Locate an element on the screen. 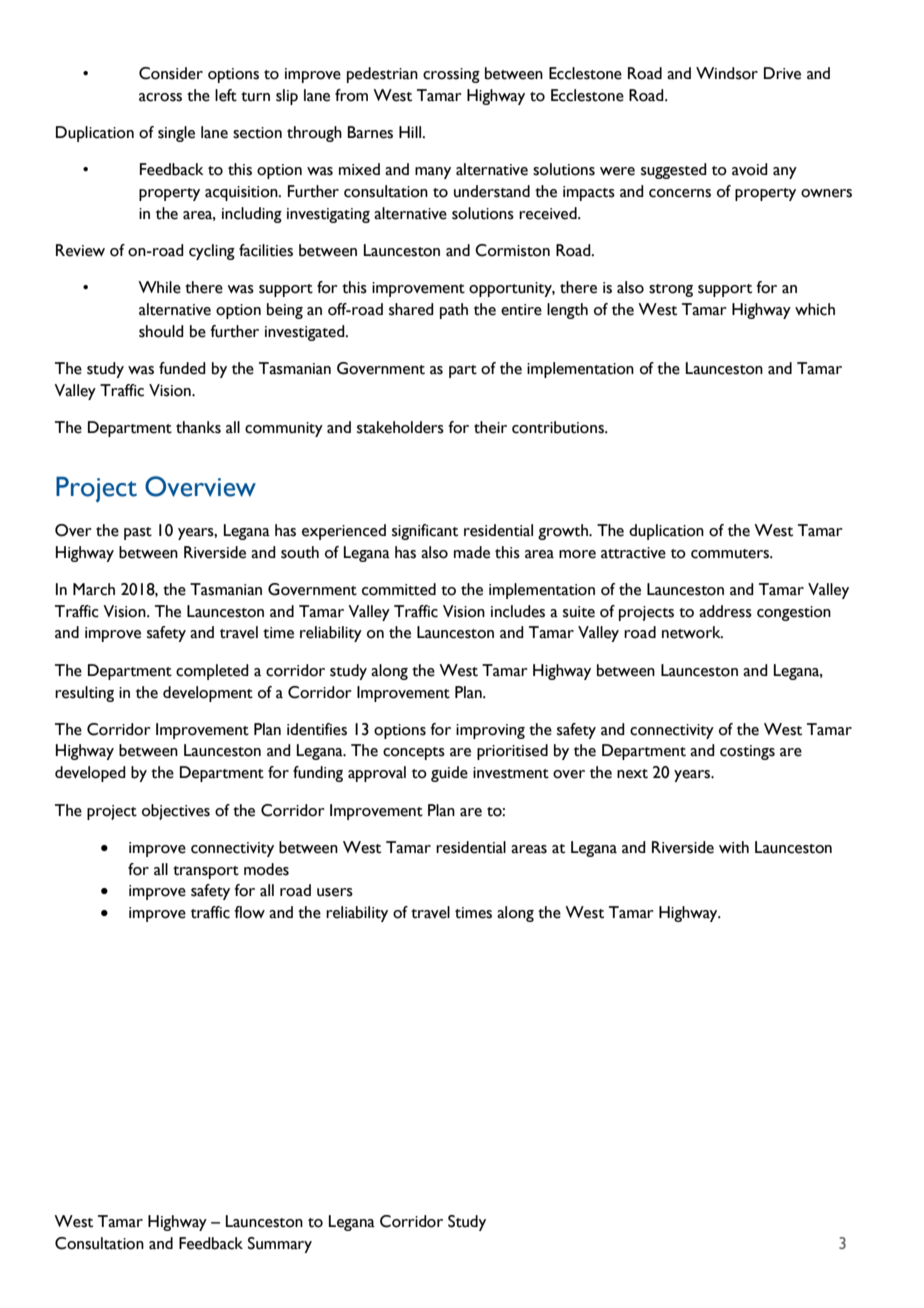 The width and height of the screenshot is (924, 1308). Windsor is located at coordinates (727, 73).
